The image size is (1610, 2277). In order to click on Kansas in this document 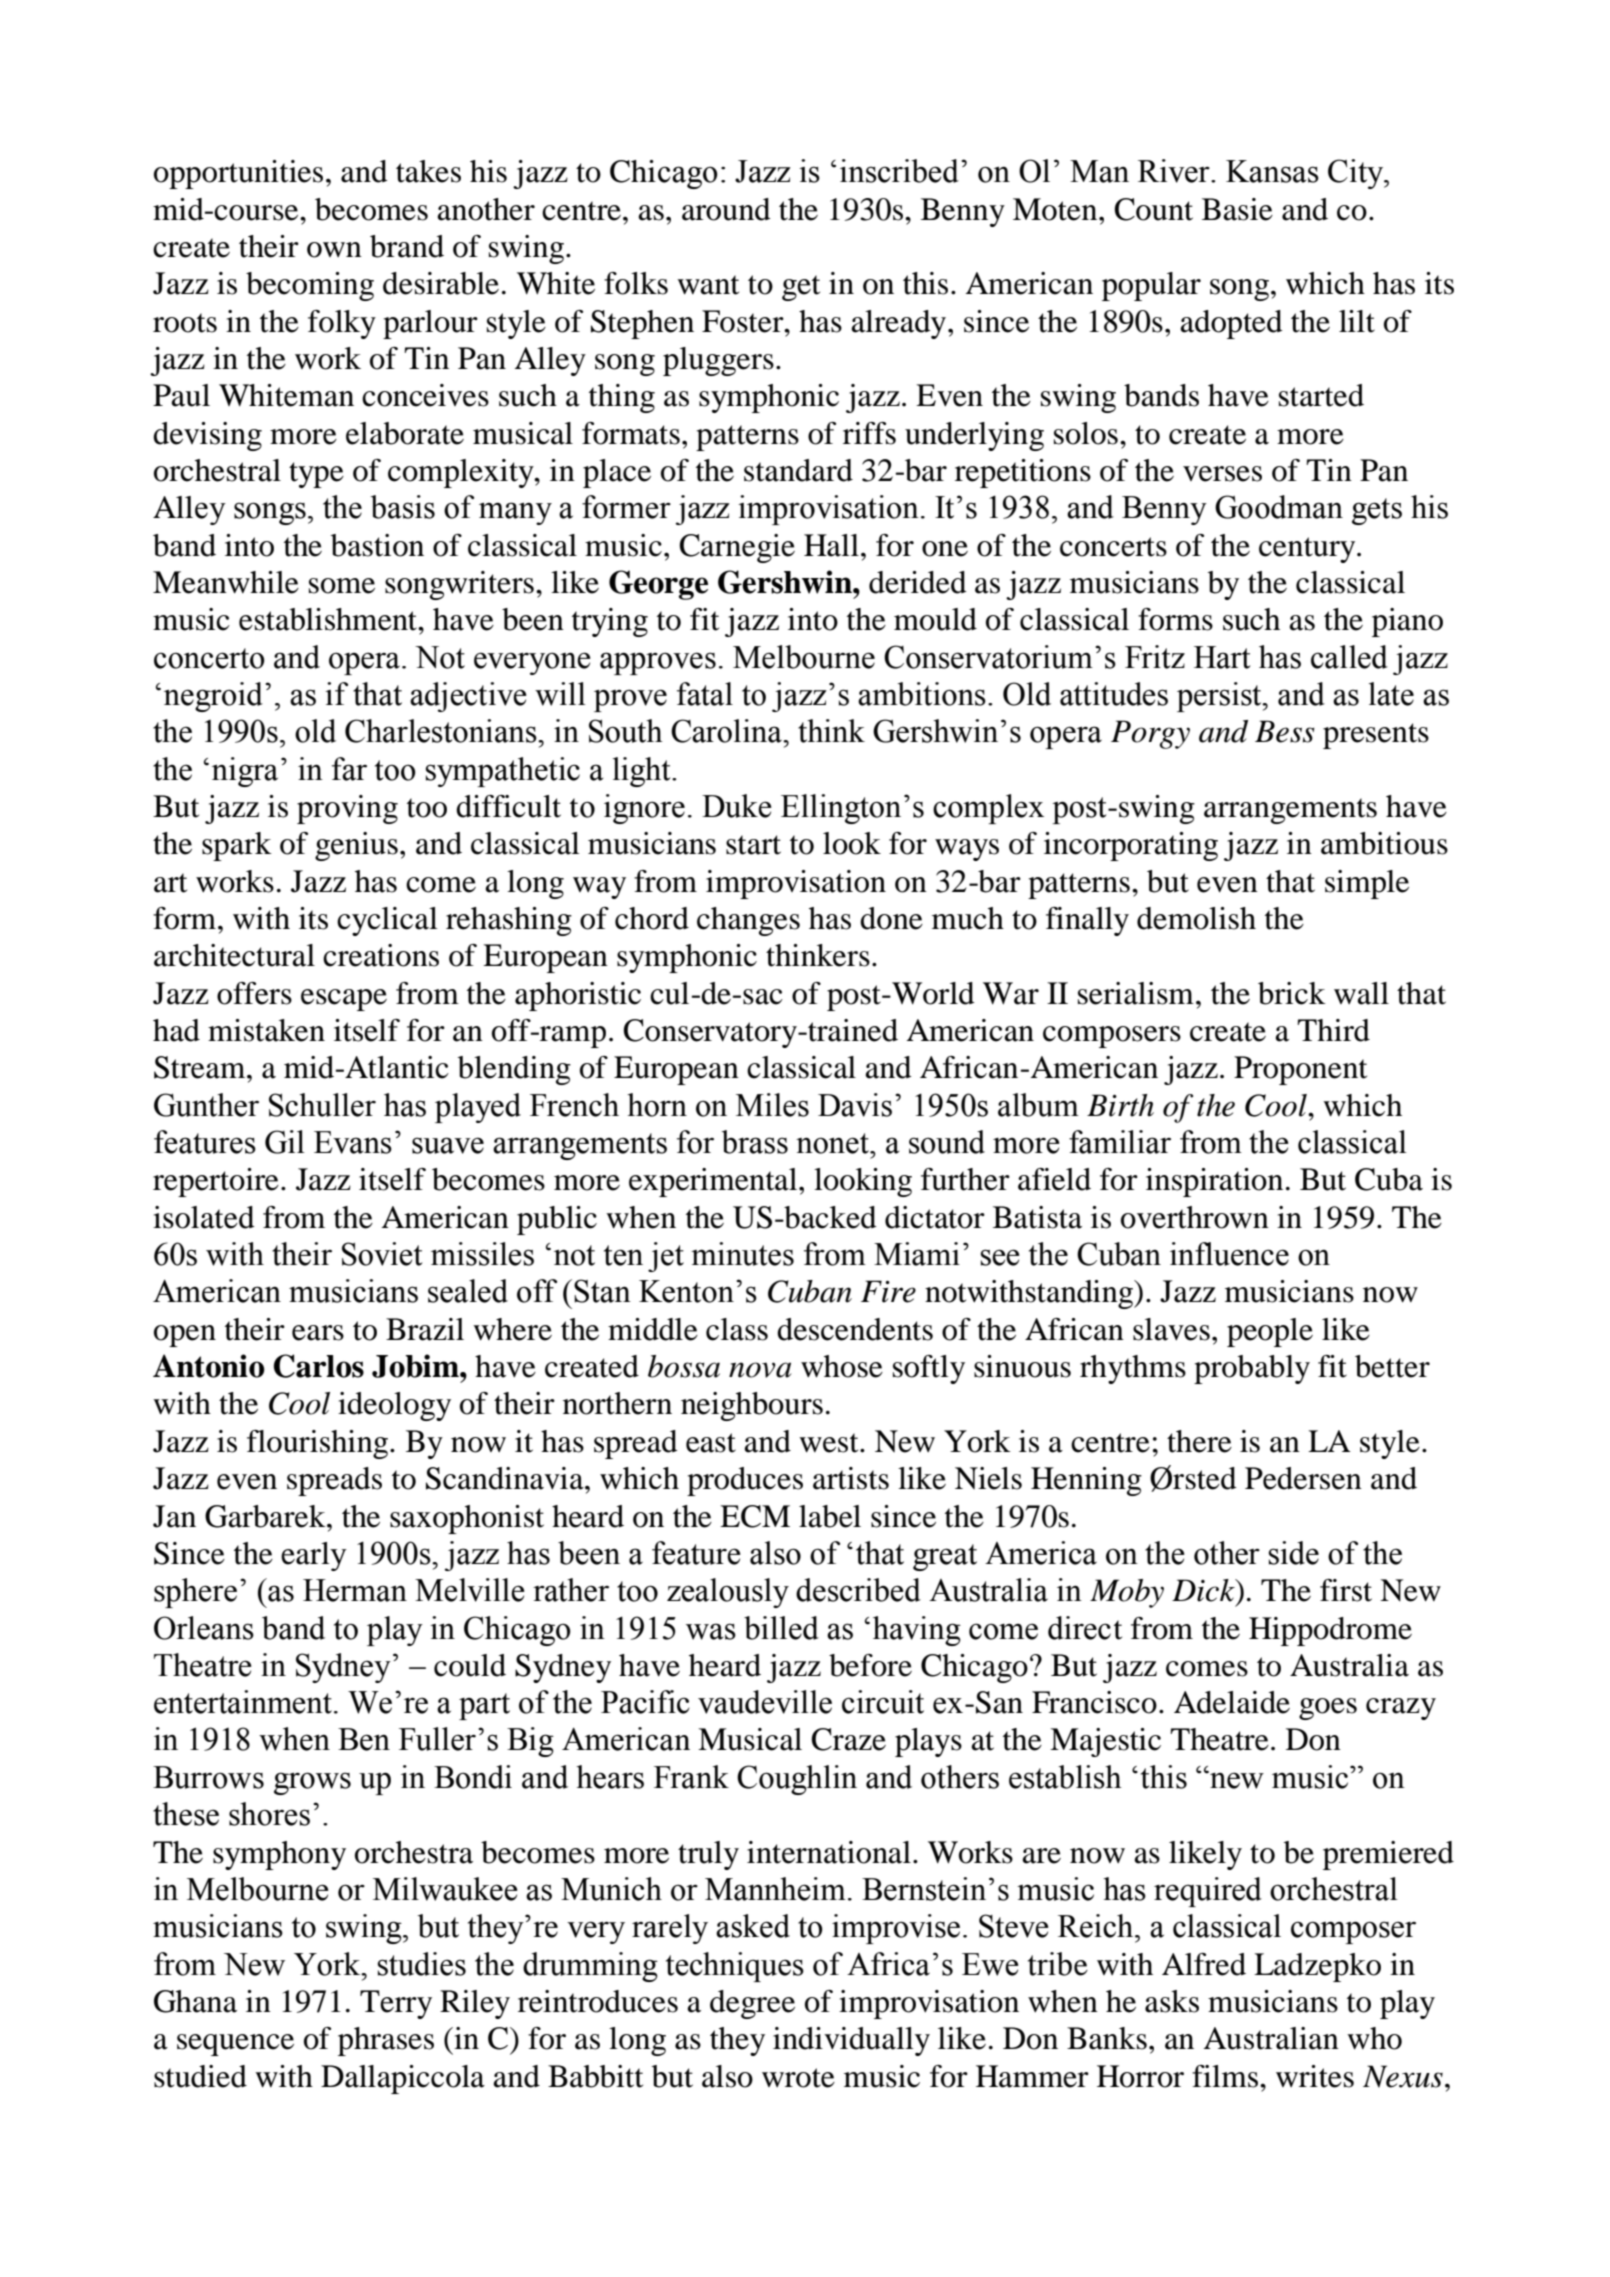, I will do `click(1272, 171)`.
